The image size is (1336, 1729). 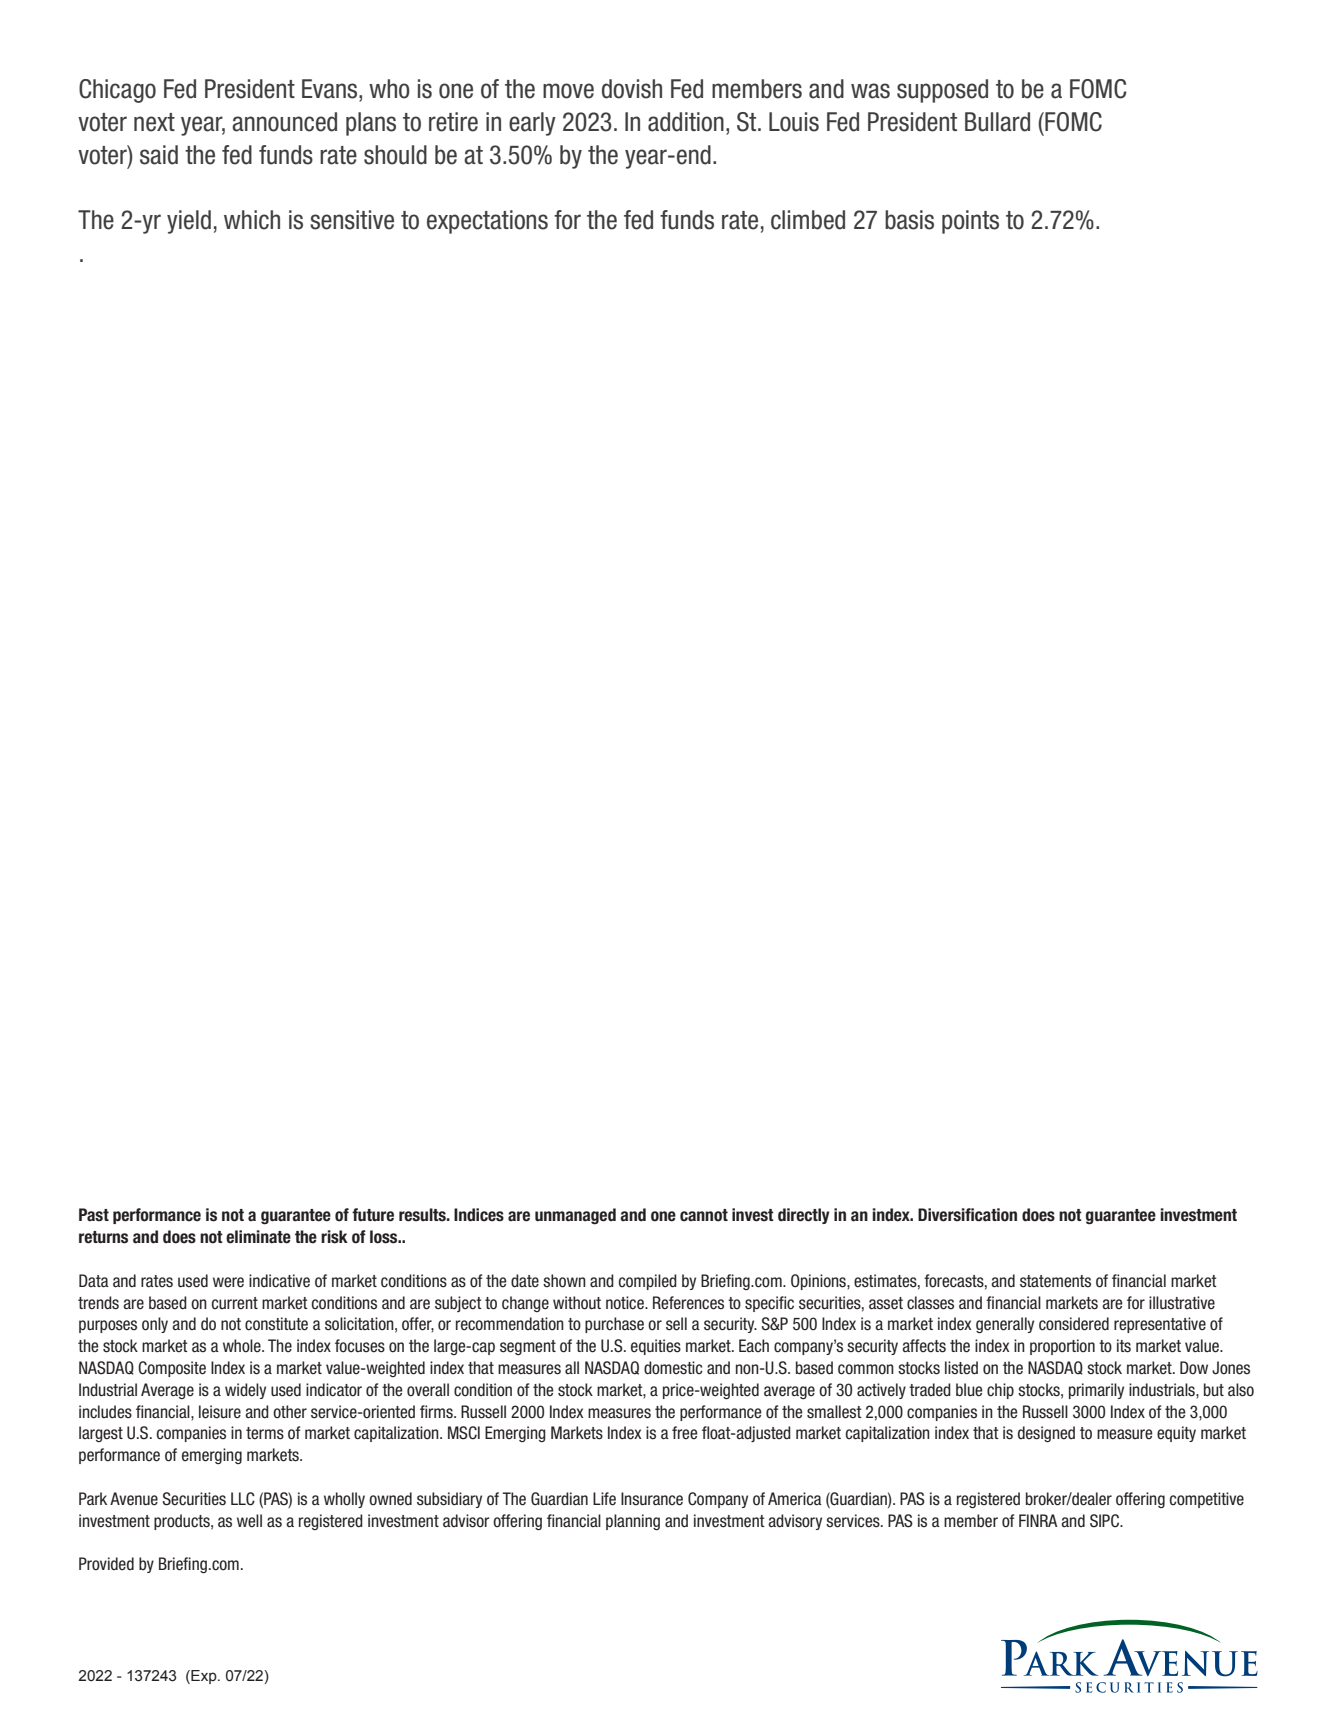 I want to click on unmanaged, so click(x=575, y=1216).
